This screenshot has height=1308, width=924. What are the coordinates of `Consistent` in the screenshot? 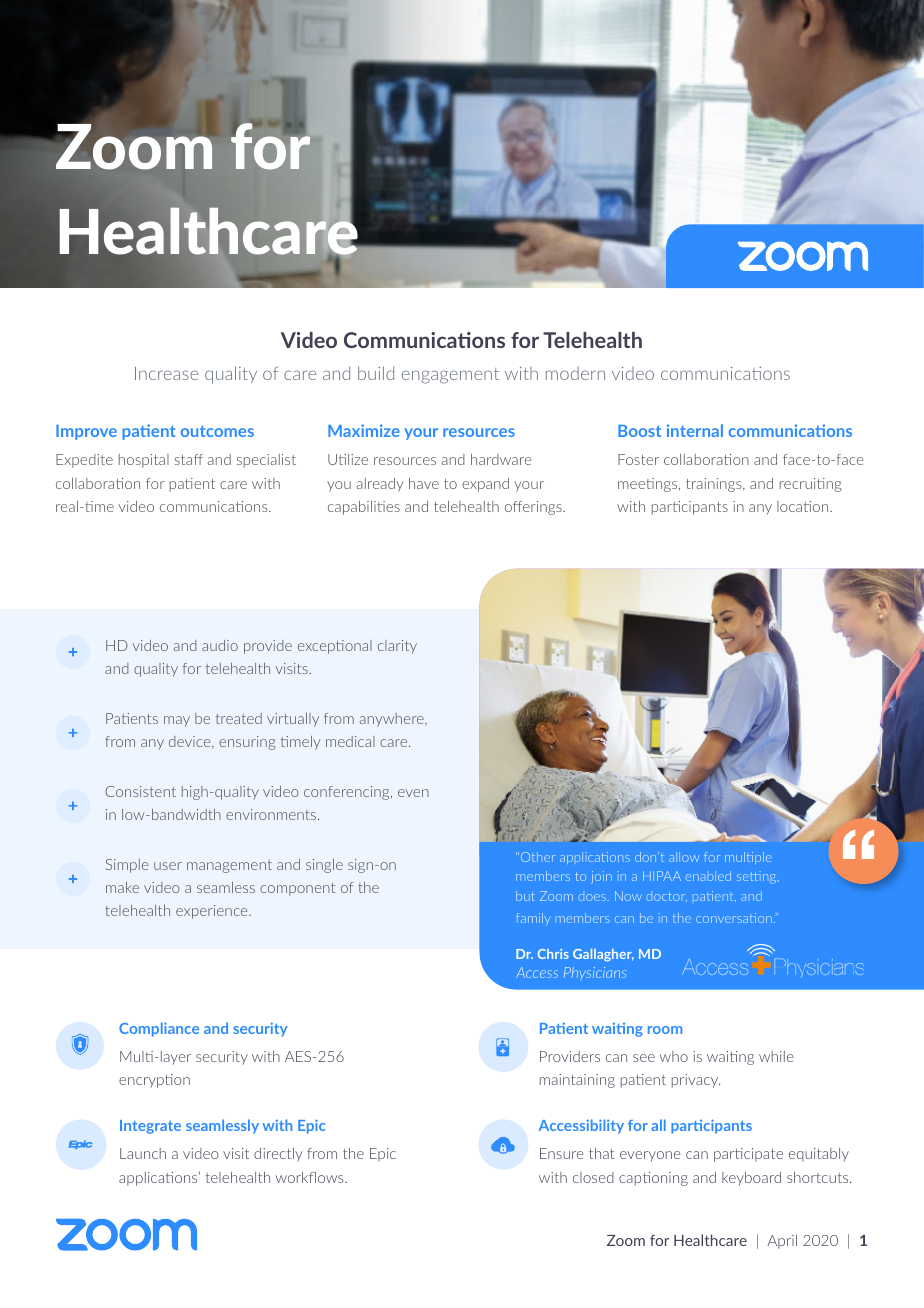 It's located at (140, 791).
